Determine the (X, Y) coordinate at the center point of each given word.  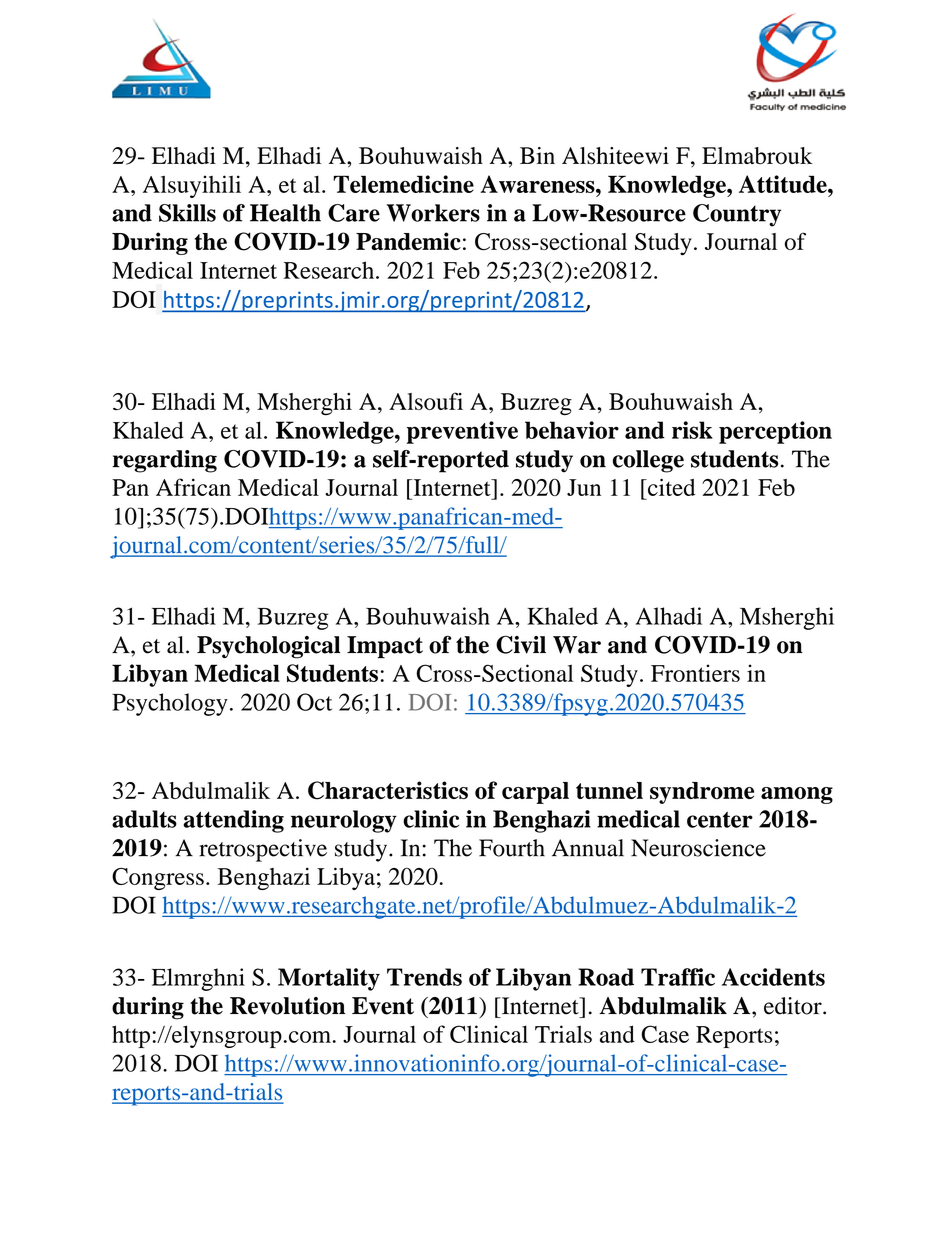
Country (737, 215)
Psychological (268, 647)
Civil (521, 644)
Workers (433, 213)
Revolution (287, 1006)
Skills (187, 213)
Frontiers (695, 673)
